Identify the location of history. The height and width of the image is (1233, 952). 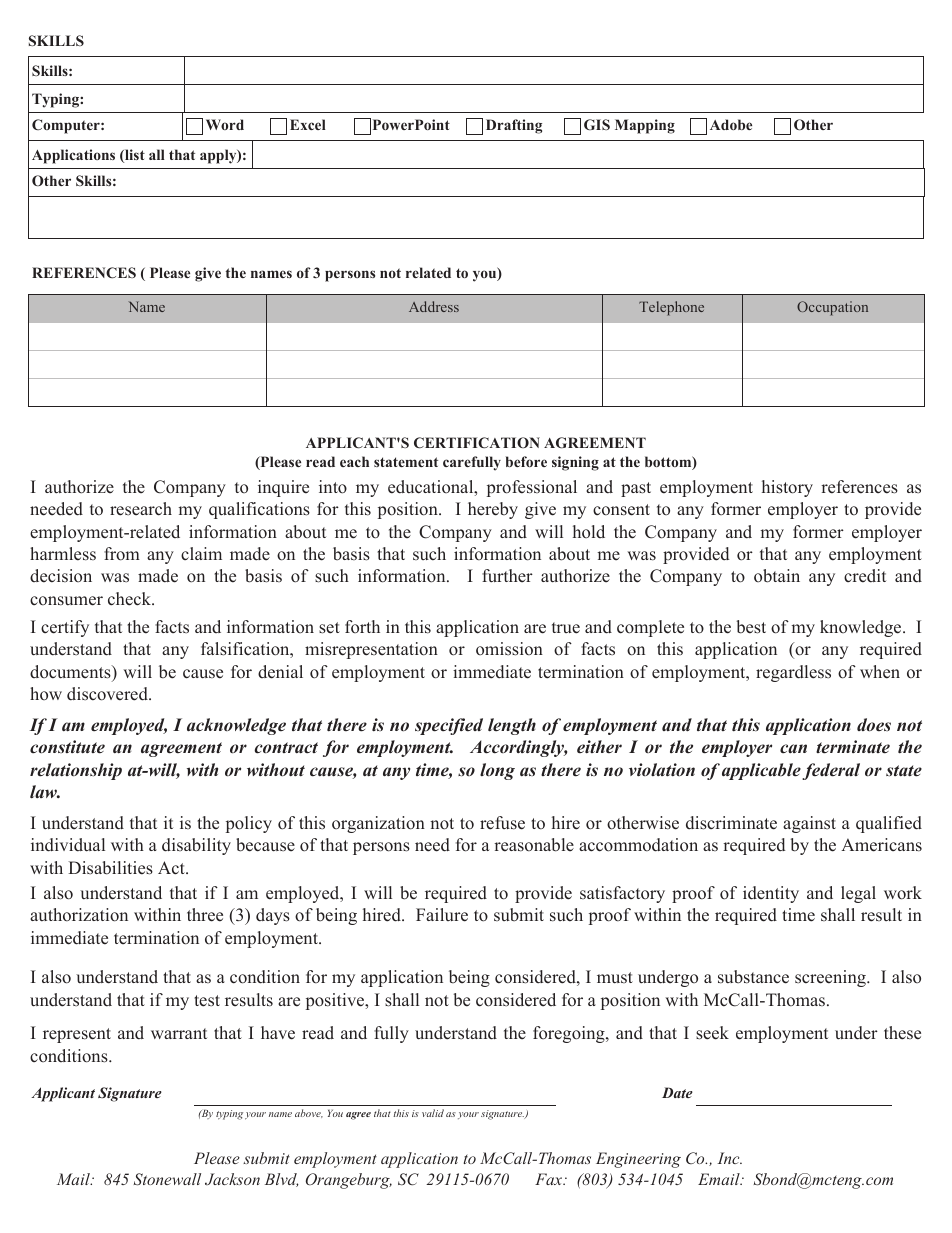
(787, 488).
